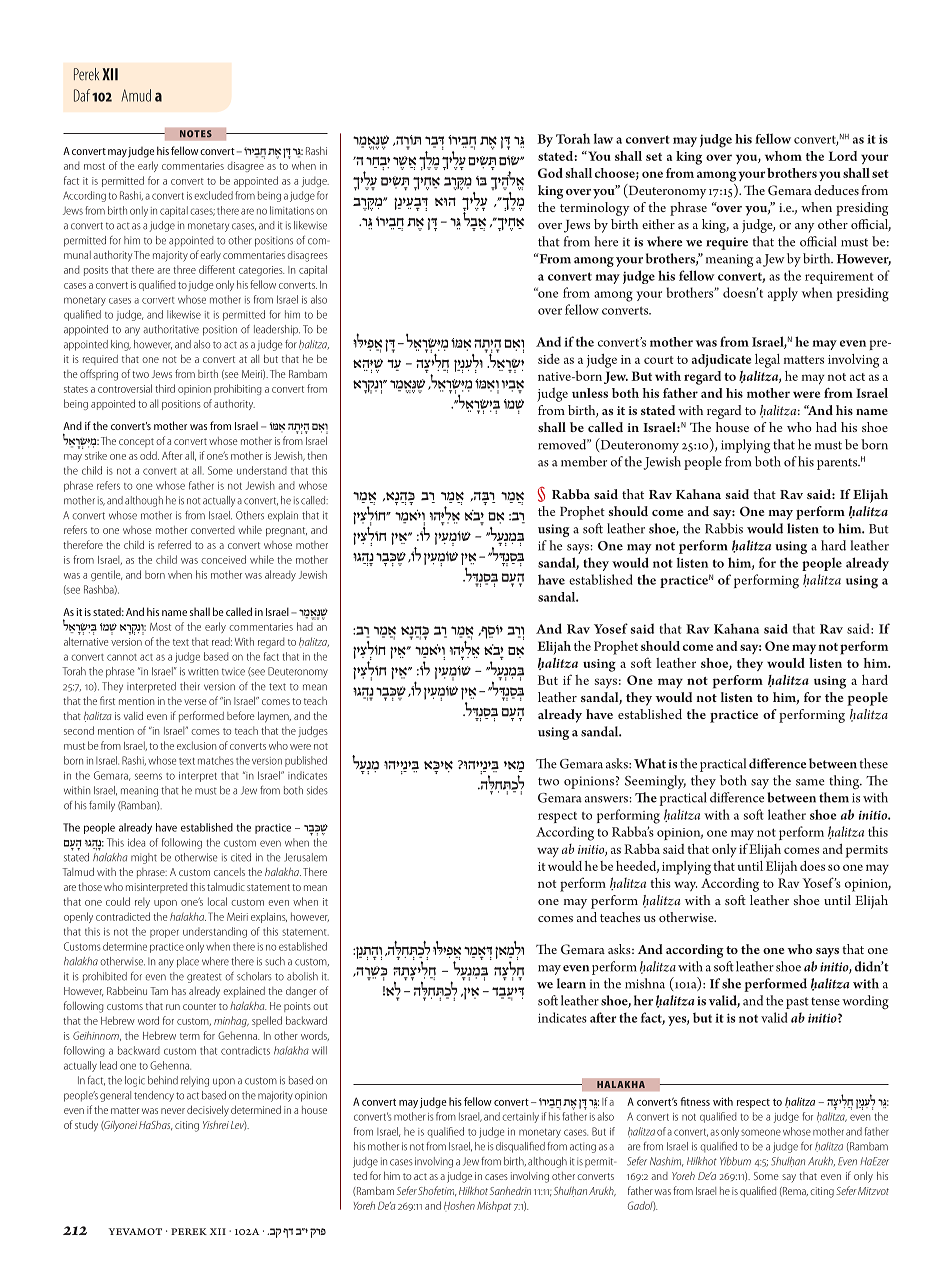 This screenshot has height=1273, width=952. What do you see at coordinates (550, 173) in the screenshot?
I see `God` at bounding box center [550, 173].
